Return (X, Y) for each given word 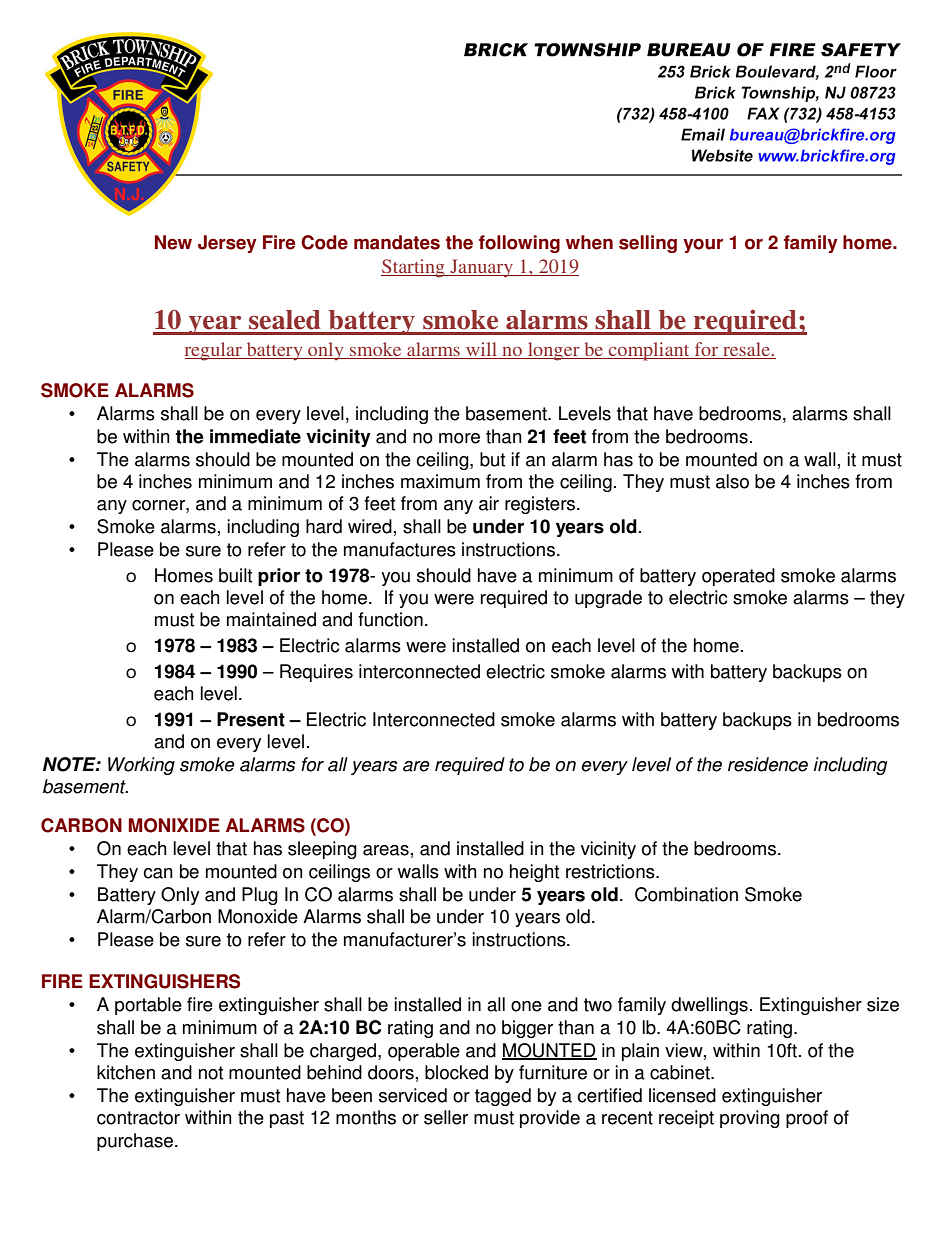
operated (738, 577)
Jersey (227, 244)
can (158, 873)
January (482, 268)
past (287, 1119)
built (235, 575)
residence (768, 764)
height (534, 873)
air (489, 503)
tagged (503, 1097)
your (703, 245)
